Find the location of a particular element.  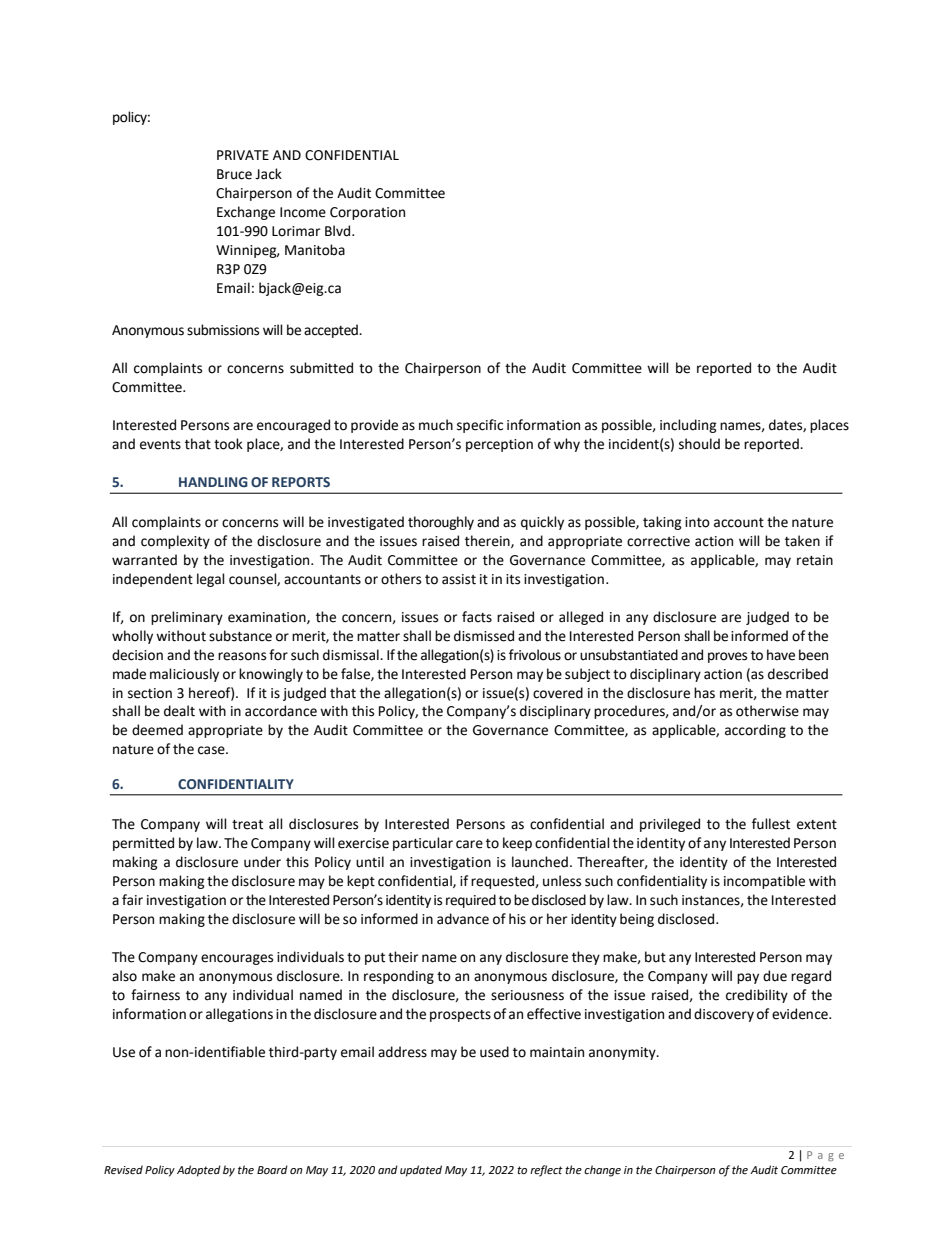

into is located at coordinates (697, 522).
